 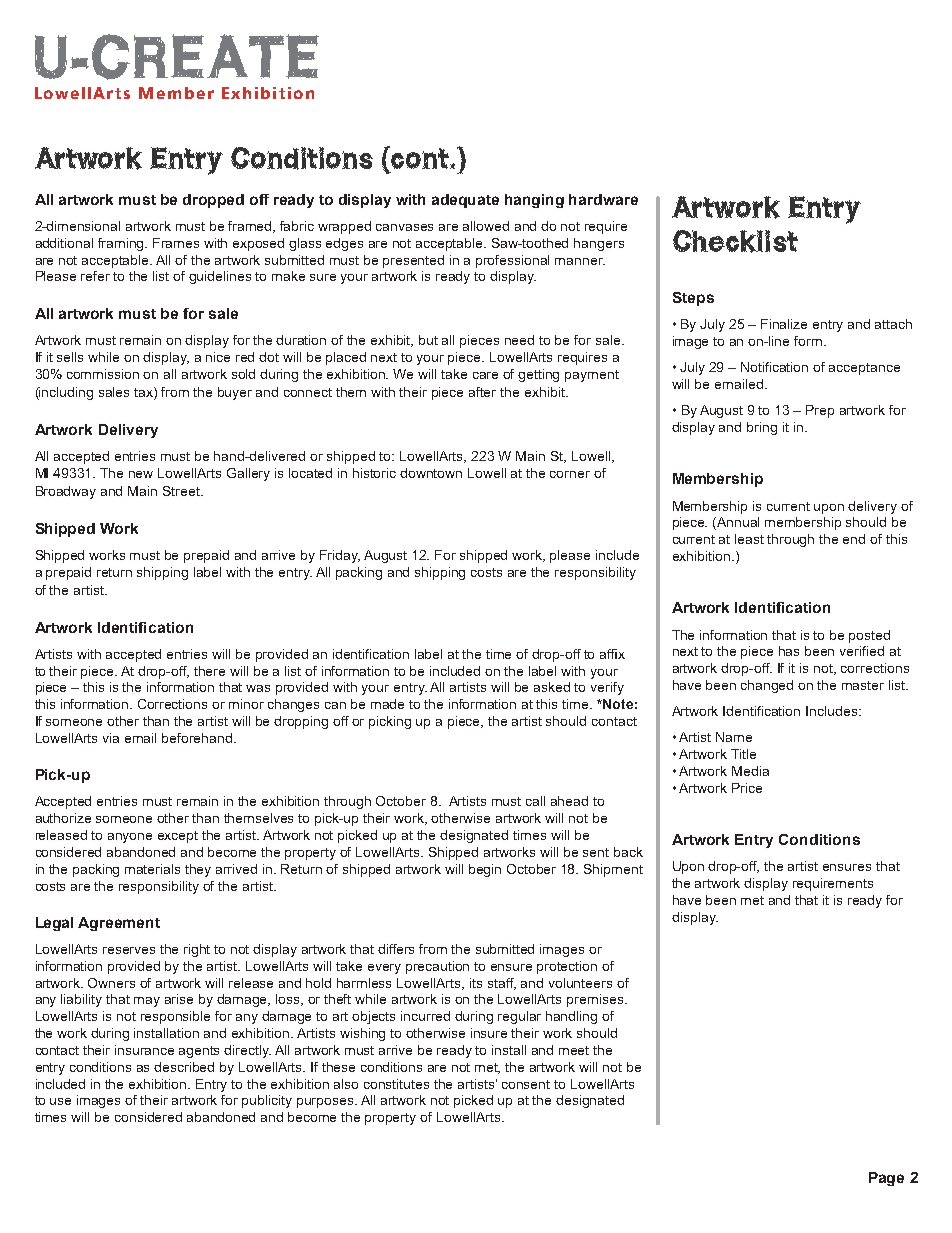 What do you see at coordinates (789, 651) in the image?
I see `has` at bounding box center [789, 651].
